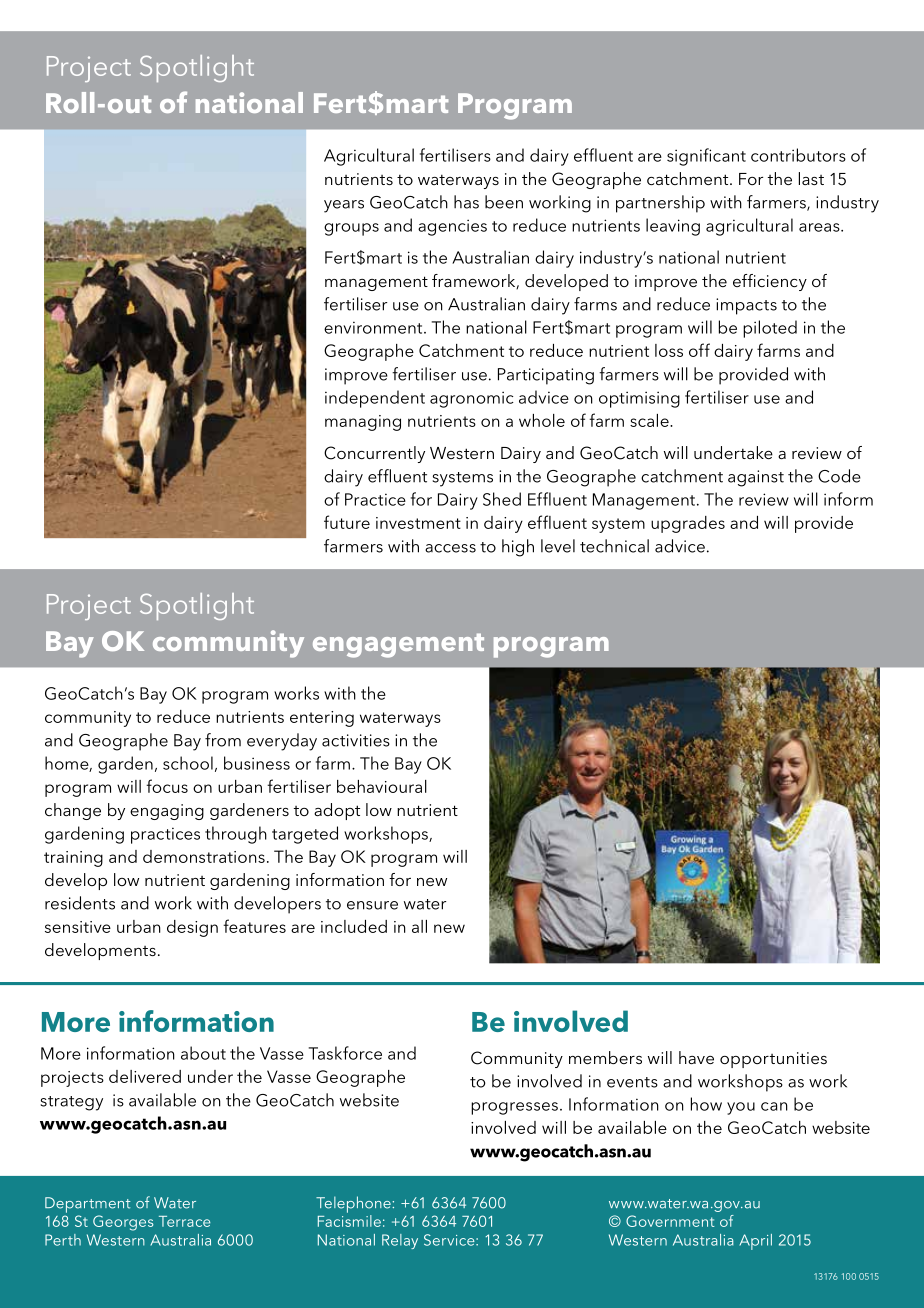 The image size is (924, 1308). I want to click on technical, so click(614, 546).
